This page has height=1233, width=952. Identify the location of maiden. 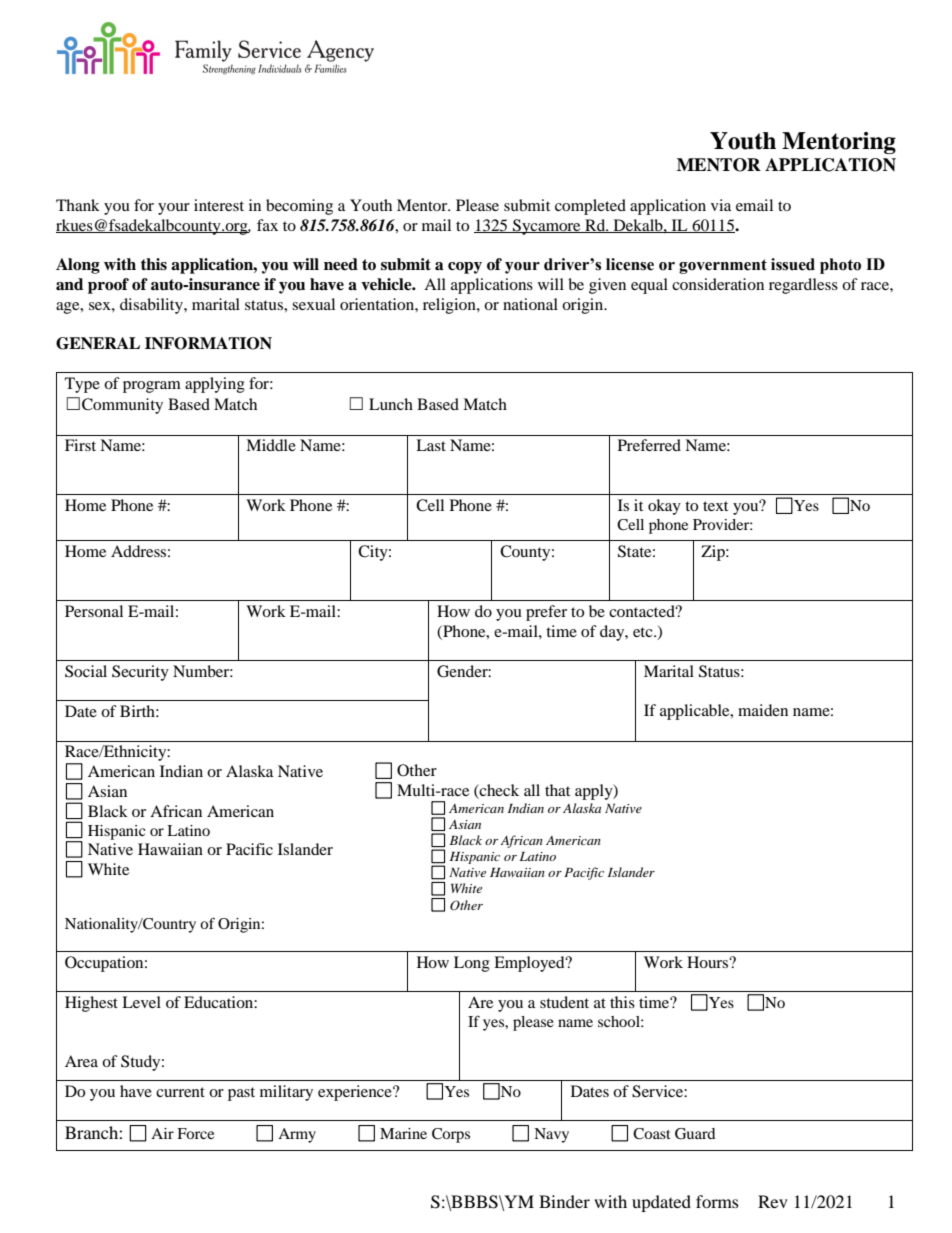
(763, 710).
